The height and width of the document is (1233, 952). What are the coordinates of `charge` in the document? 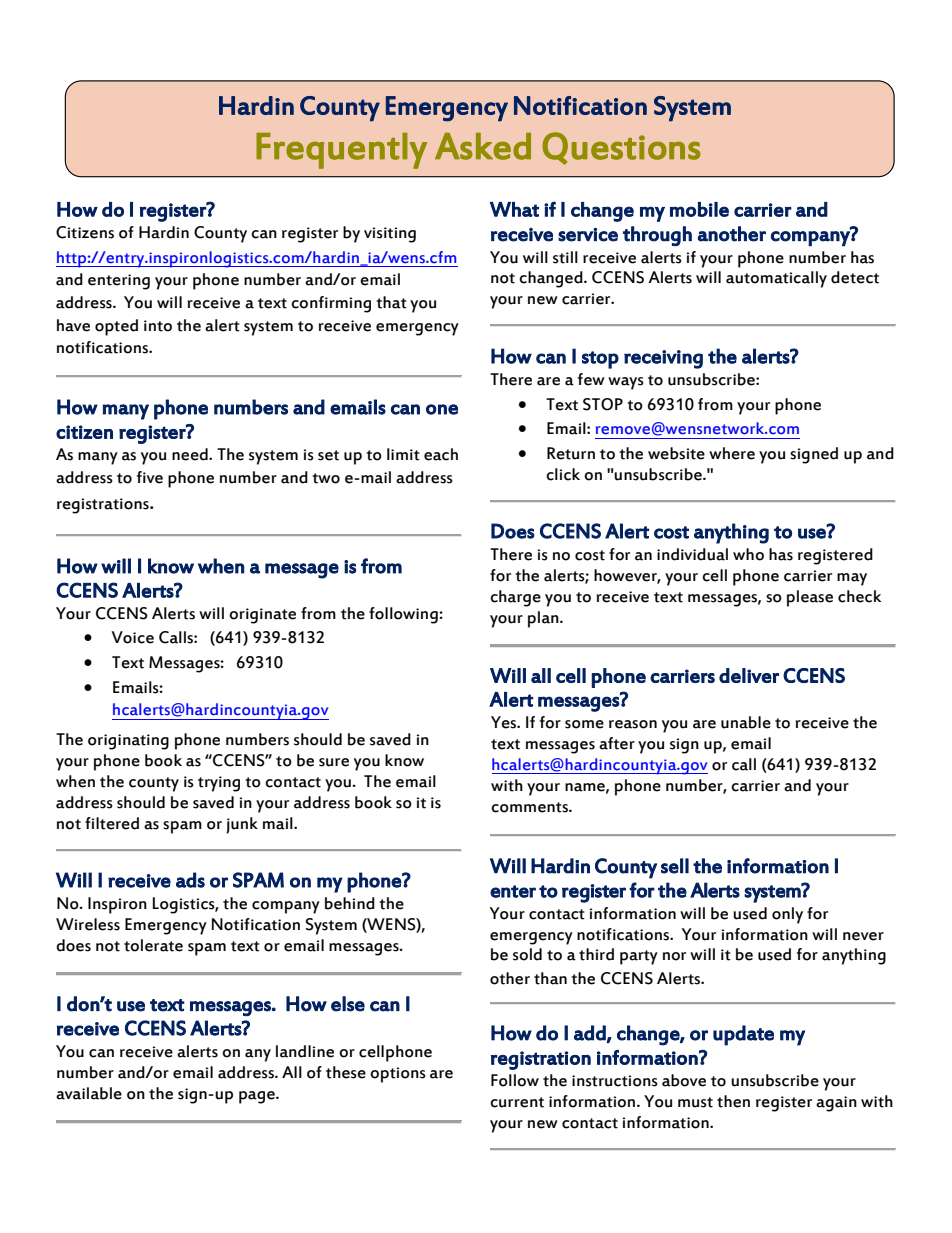 It's located at (515, 598).
